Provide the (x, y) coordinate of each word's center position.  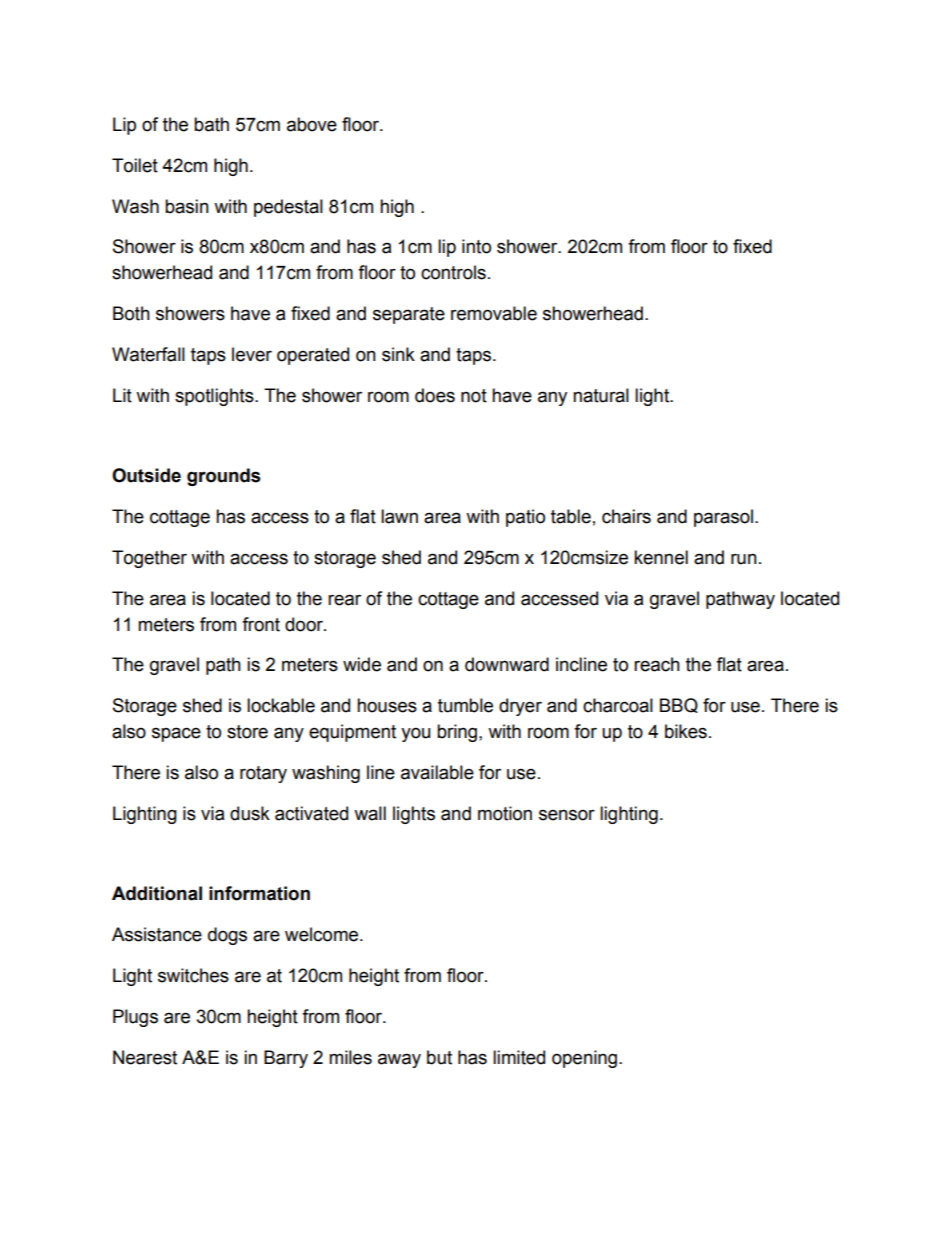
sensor (567, 815)
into (476, 246)
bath (211, 124)
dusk (250, 813)
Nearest (145, 1057)
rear (344, 600)
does (435, 395)
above (312, 124)
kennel (661, 557)
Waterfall (148, 354)
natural (601, 395)
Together (149, 559)
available (437, 772)
